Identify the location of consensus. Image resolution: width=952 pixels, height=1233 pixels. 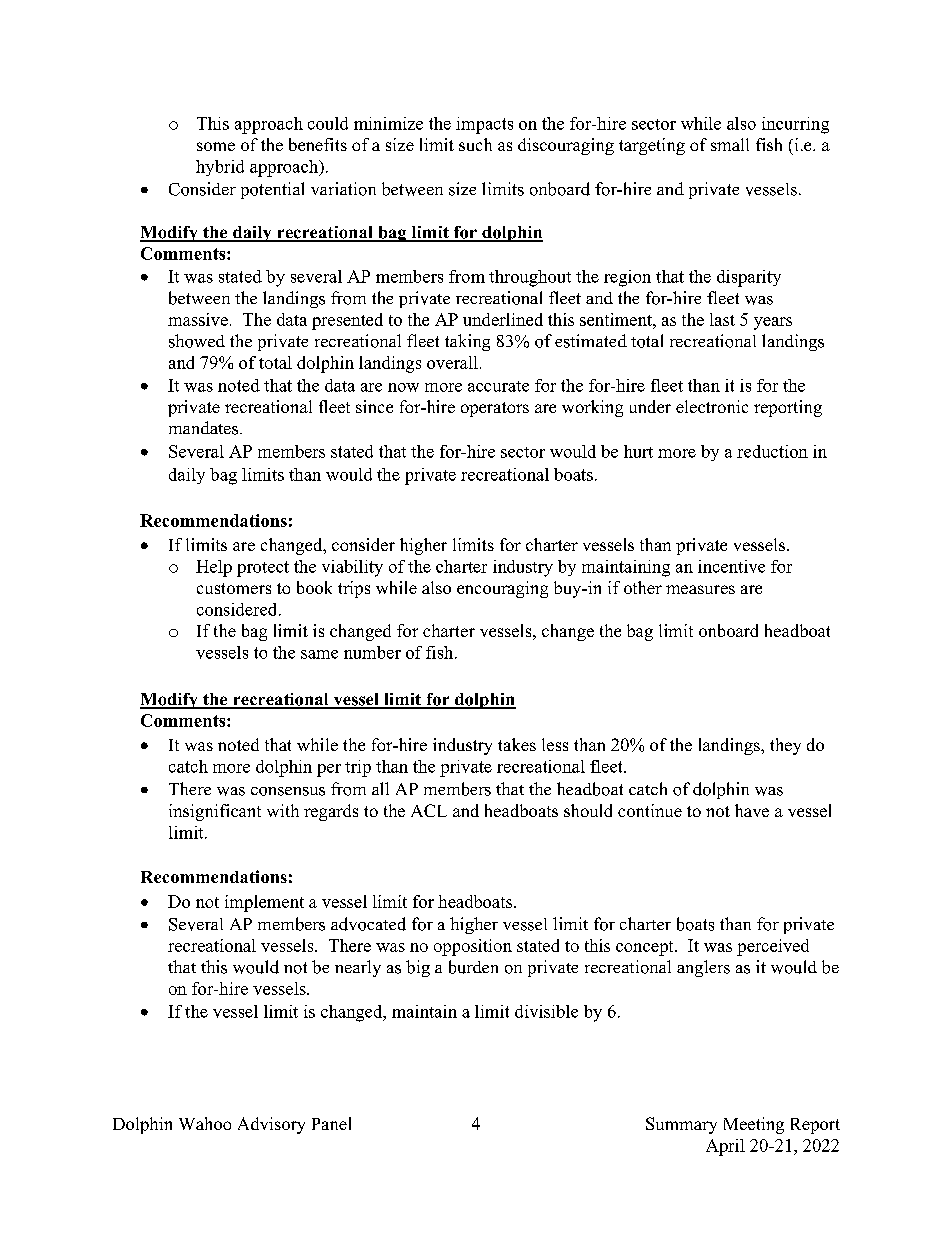
(288, 791).
